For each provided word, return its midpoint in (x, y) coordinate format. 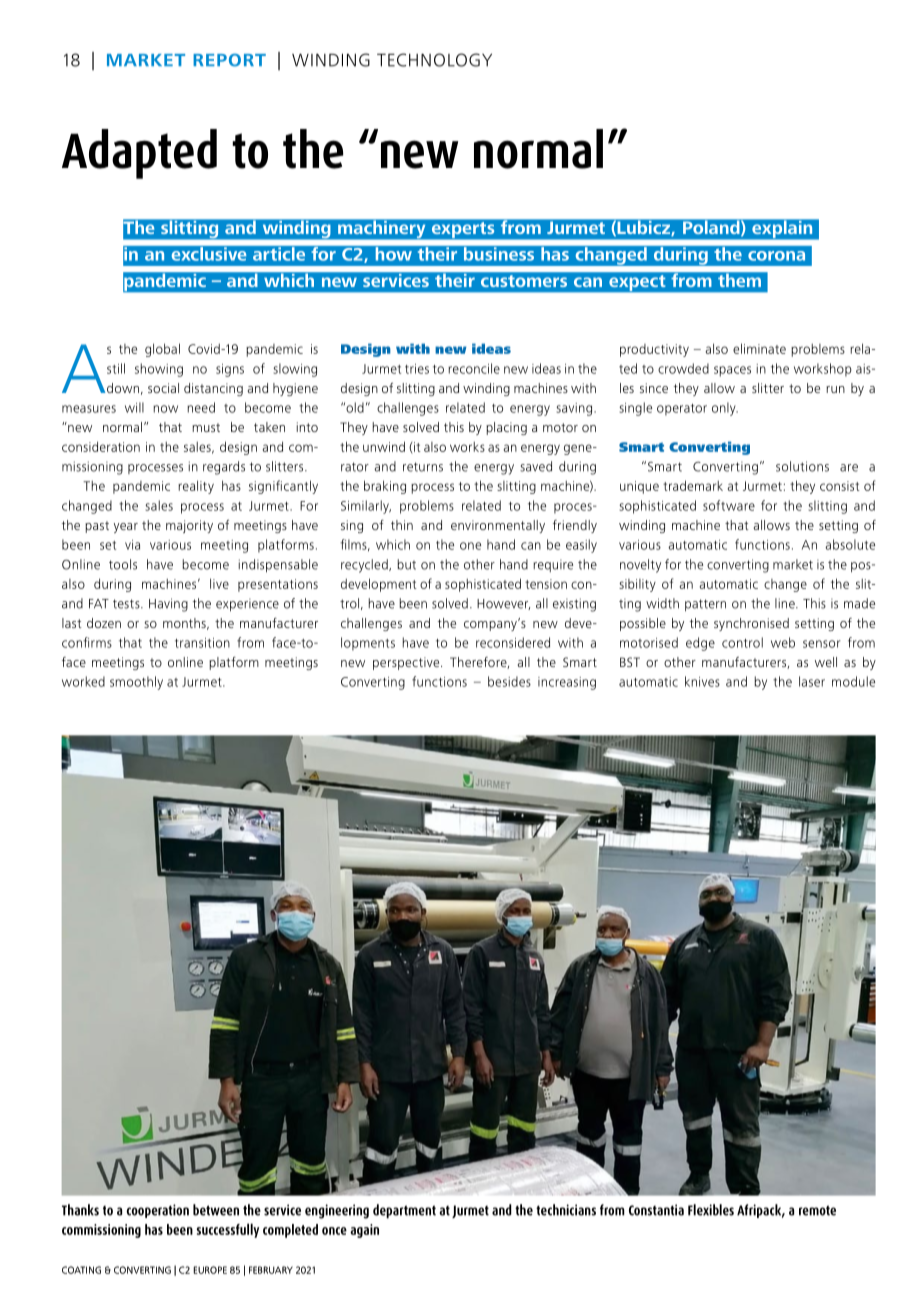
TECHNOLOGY (434, 60)
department (404, 1211)
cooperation (158, 1211)
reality (196, 487)
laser (812, 681)
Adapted (139, 154)
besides (509, 681)
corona (776, 256)
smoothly (136, 683)
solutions (802, 466)
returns (423, 467)
